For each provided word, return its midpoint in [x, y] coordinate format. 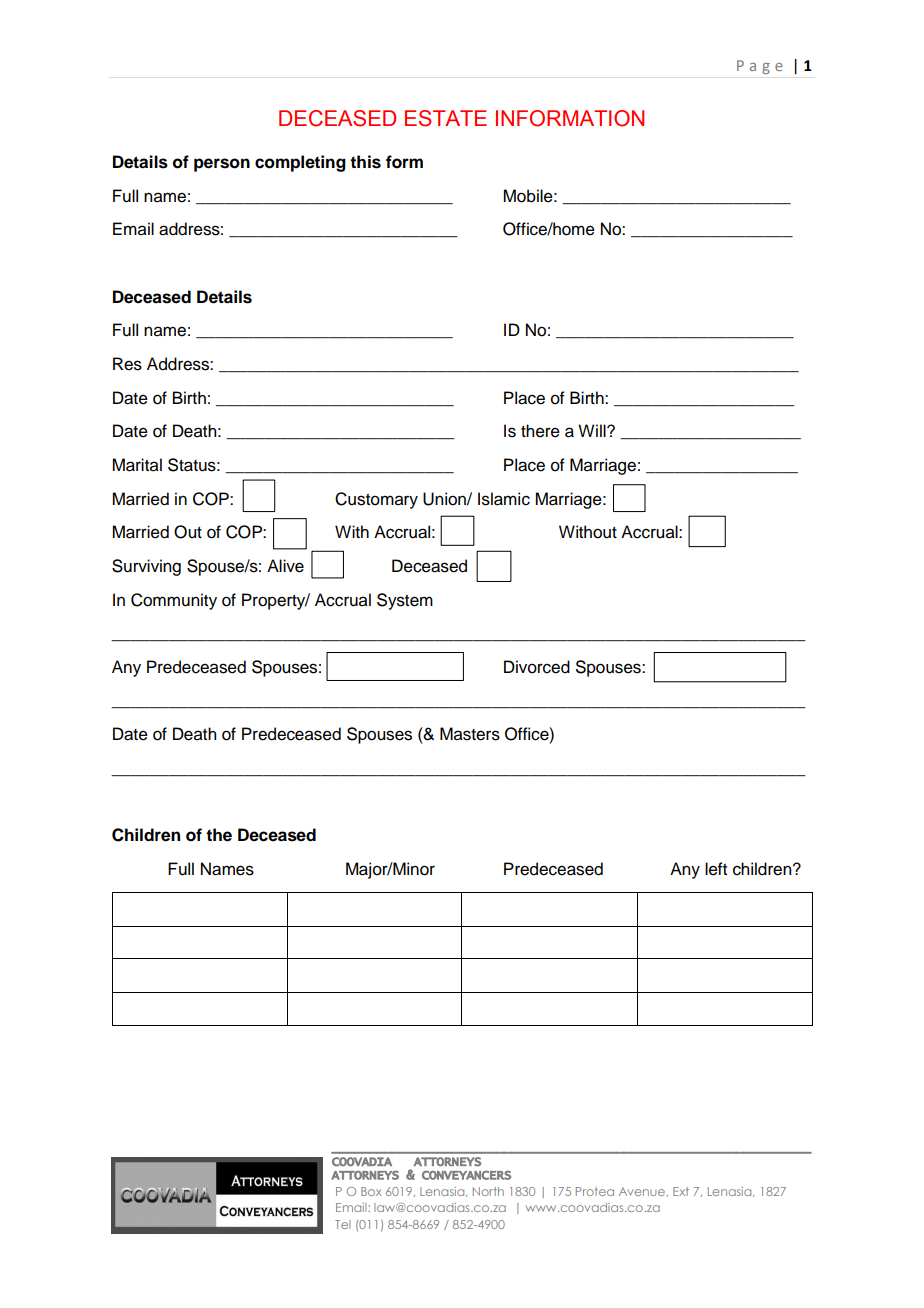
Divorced [537, 667]
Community [174, 601]
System [405, 601]
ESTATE [446, 118]
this [365, 162]
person [222, 165]
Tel [342, 1224]
